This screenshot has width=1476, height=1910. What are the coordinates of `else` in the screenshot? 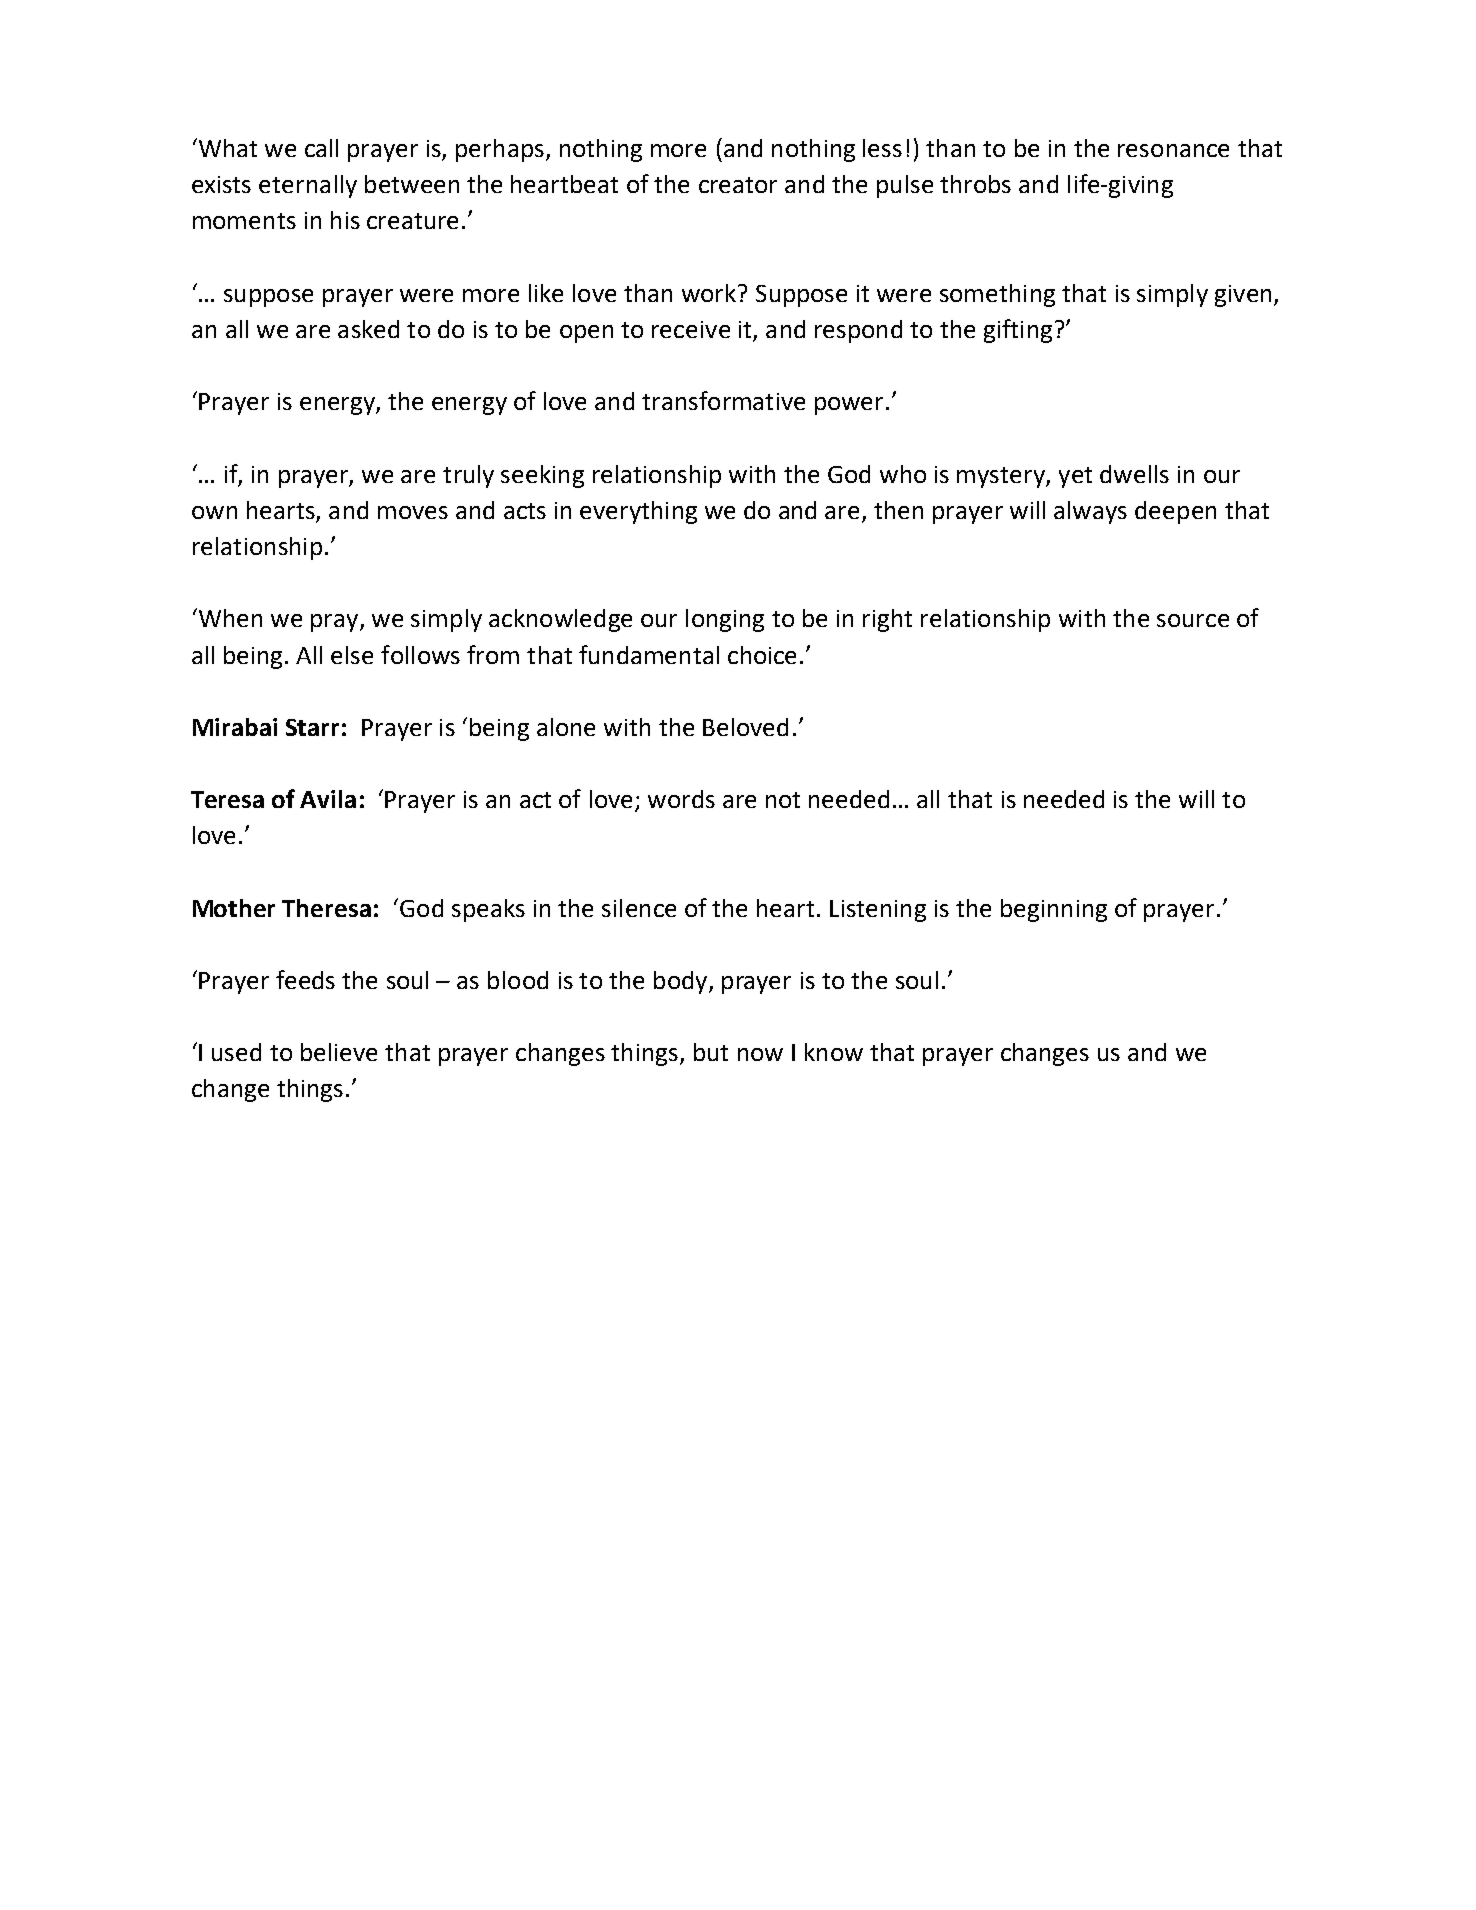 It's located at (352, 655).
